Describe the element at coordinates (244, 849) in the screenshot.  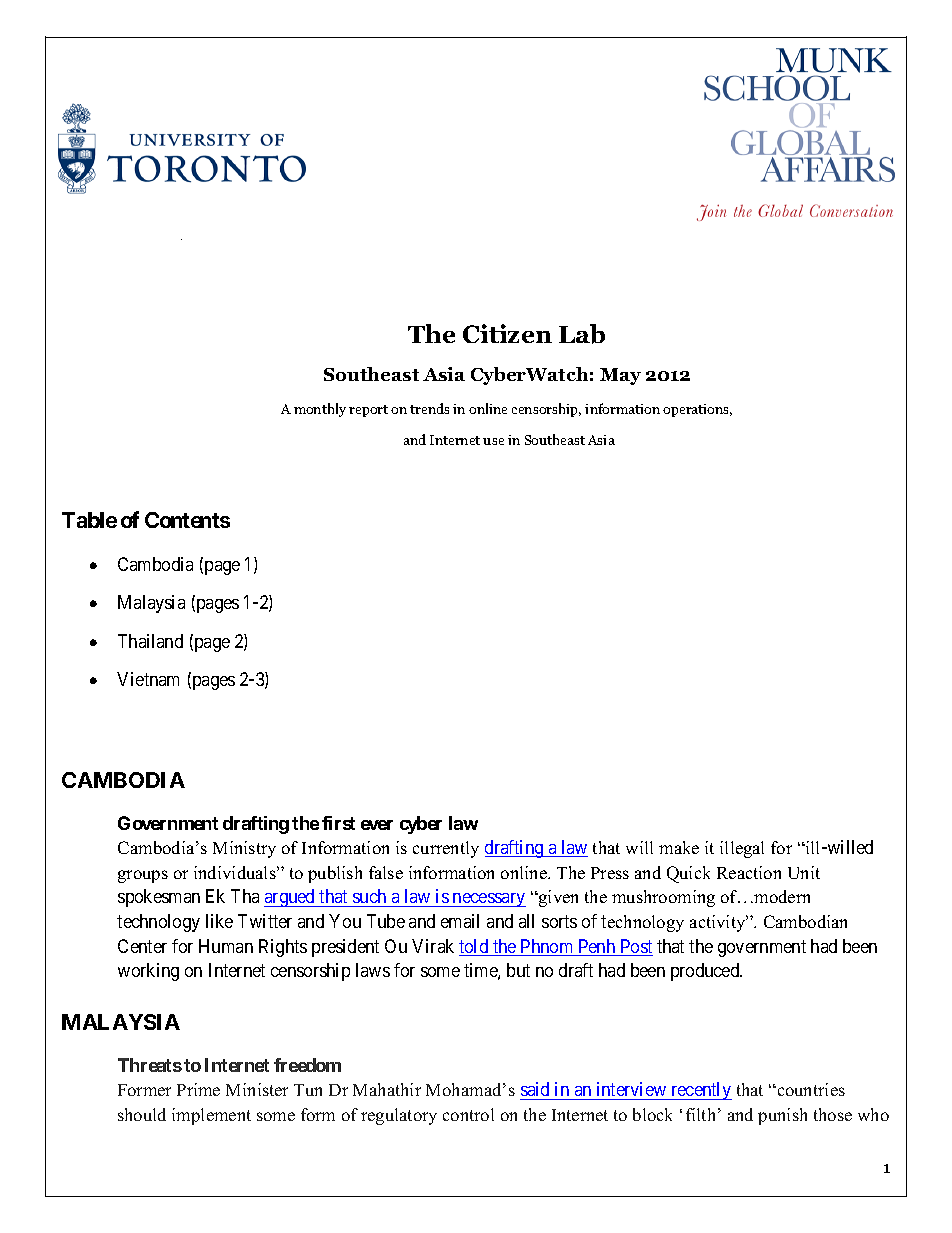
I see `Ministry` at that location.
